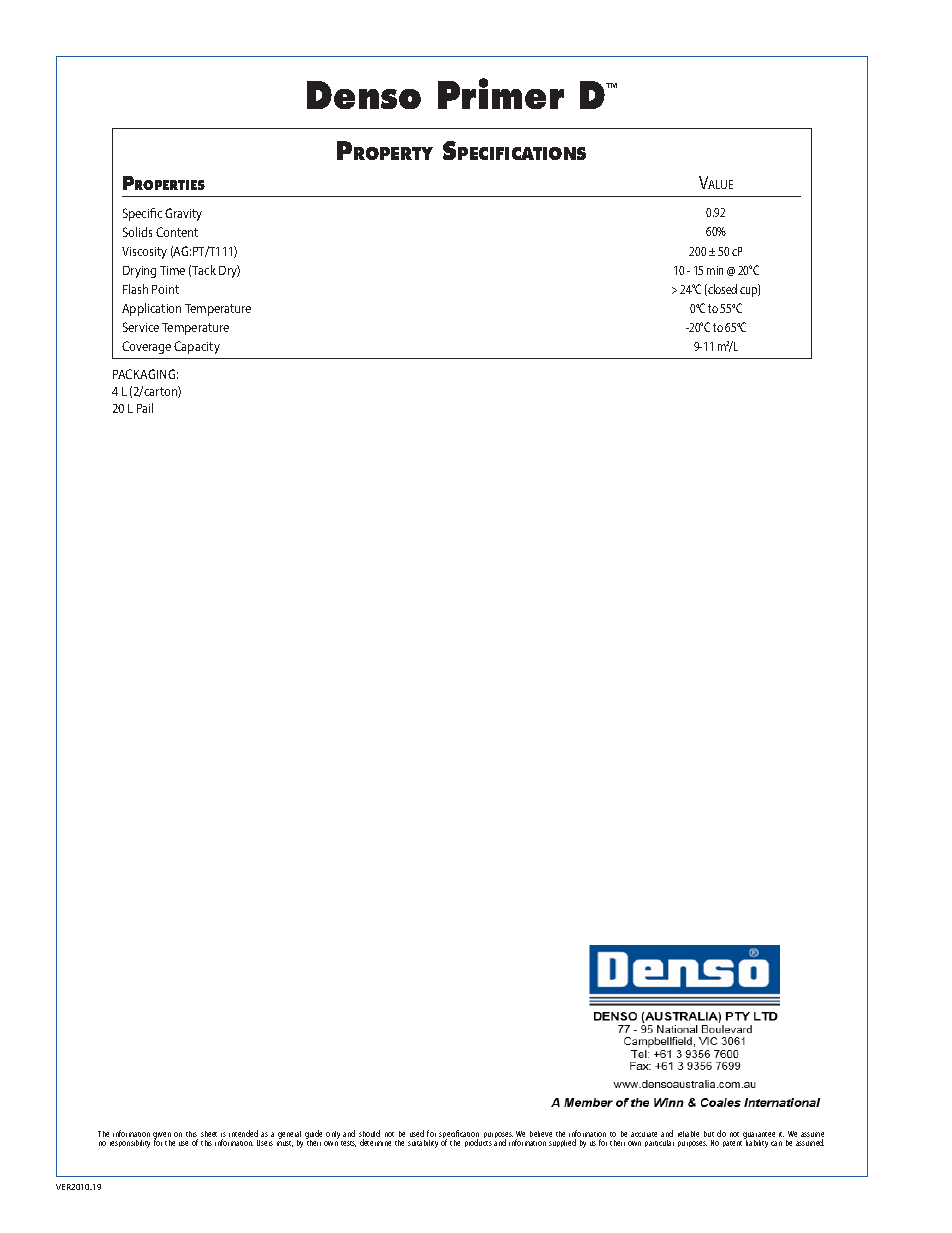 The width and height of the image is (952, 1233). Describe the element at coordinates (209, 1134) in the image. I see `sheet` at that location.
